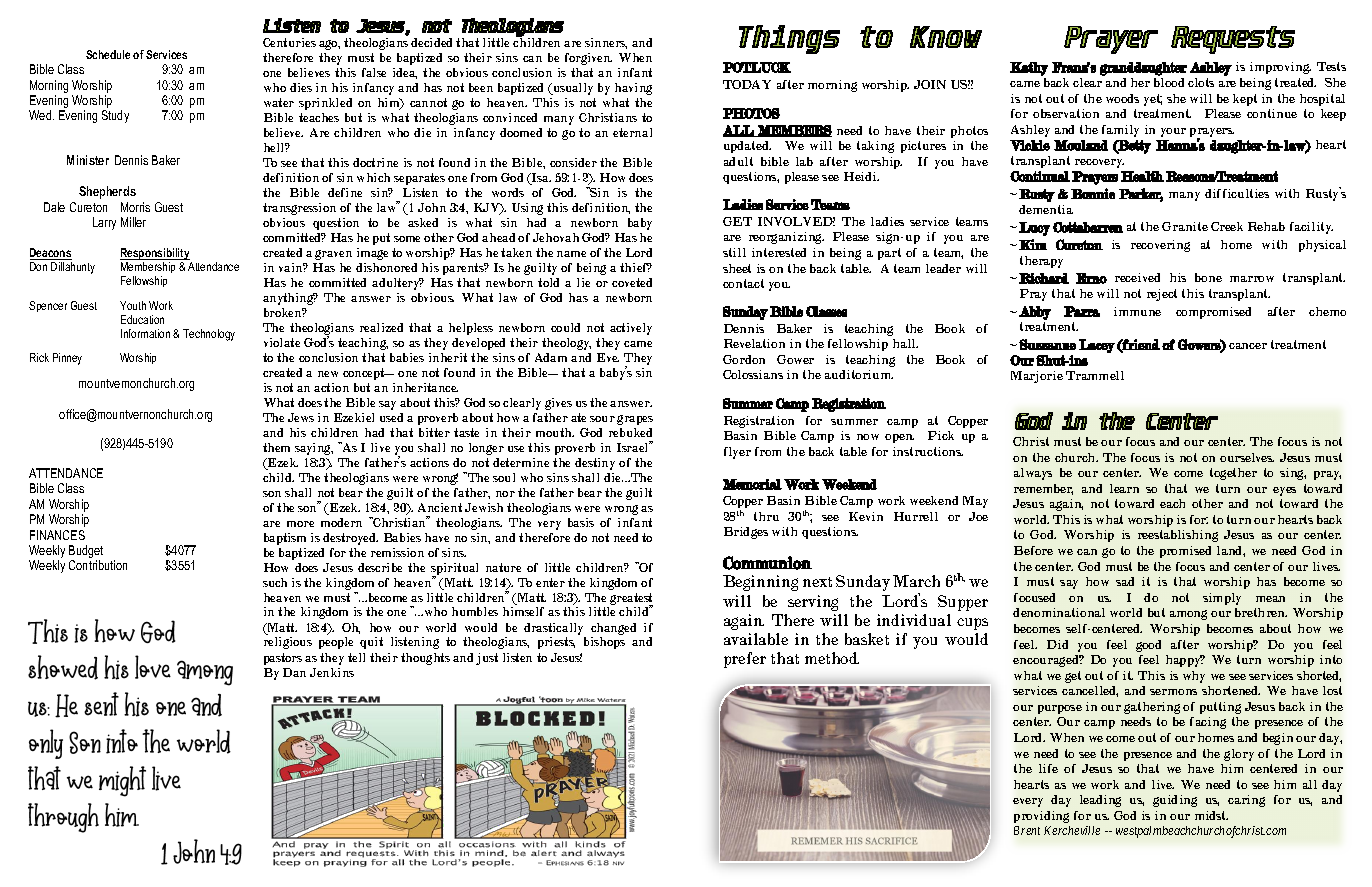  Describe the element at coordinates (98, 565) in the image. I see `Contribution` at that location.
